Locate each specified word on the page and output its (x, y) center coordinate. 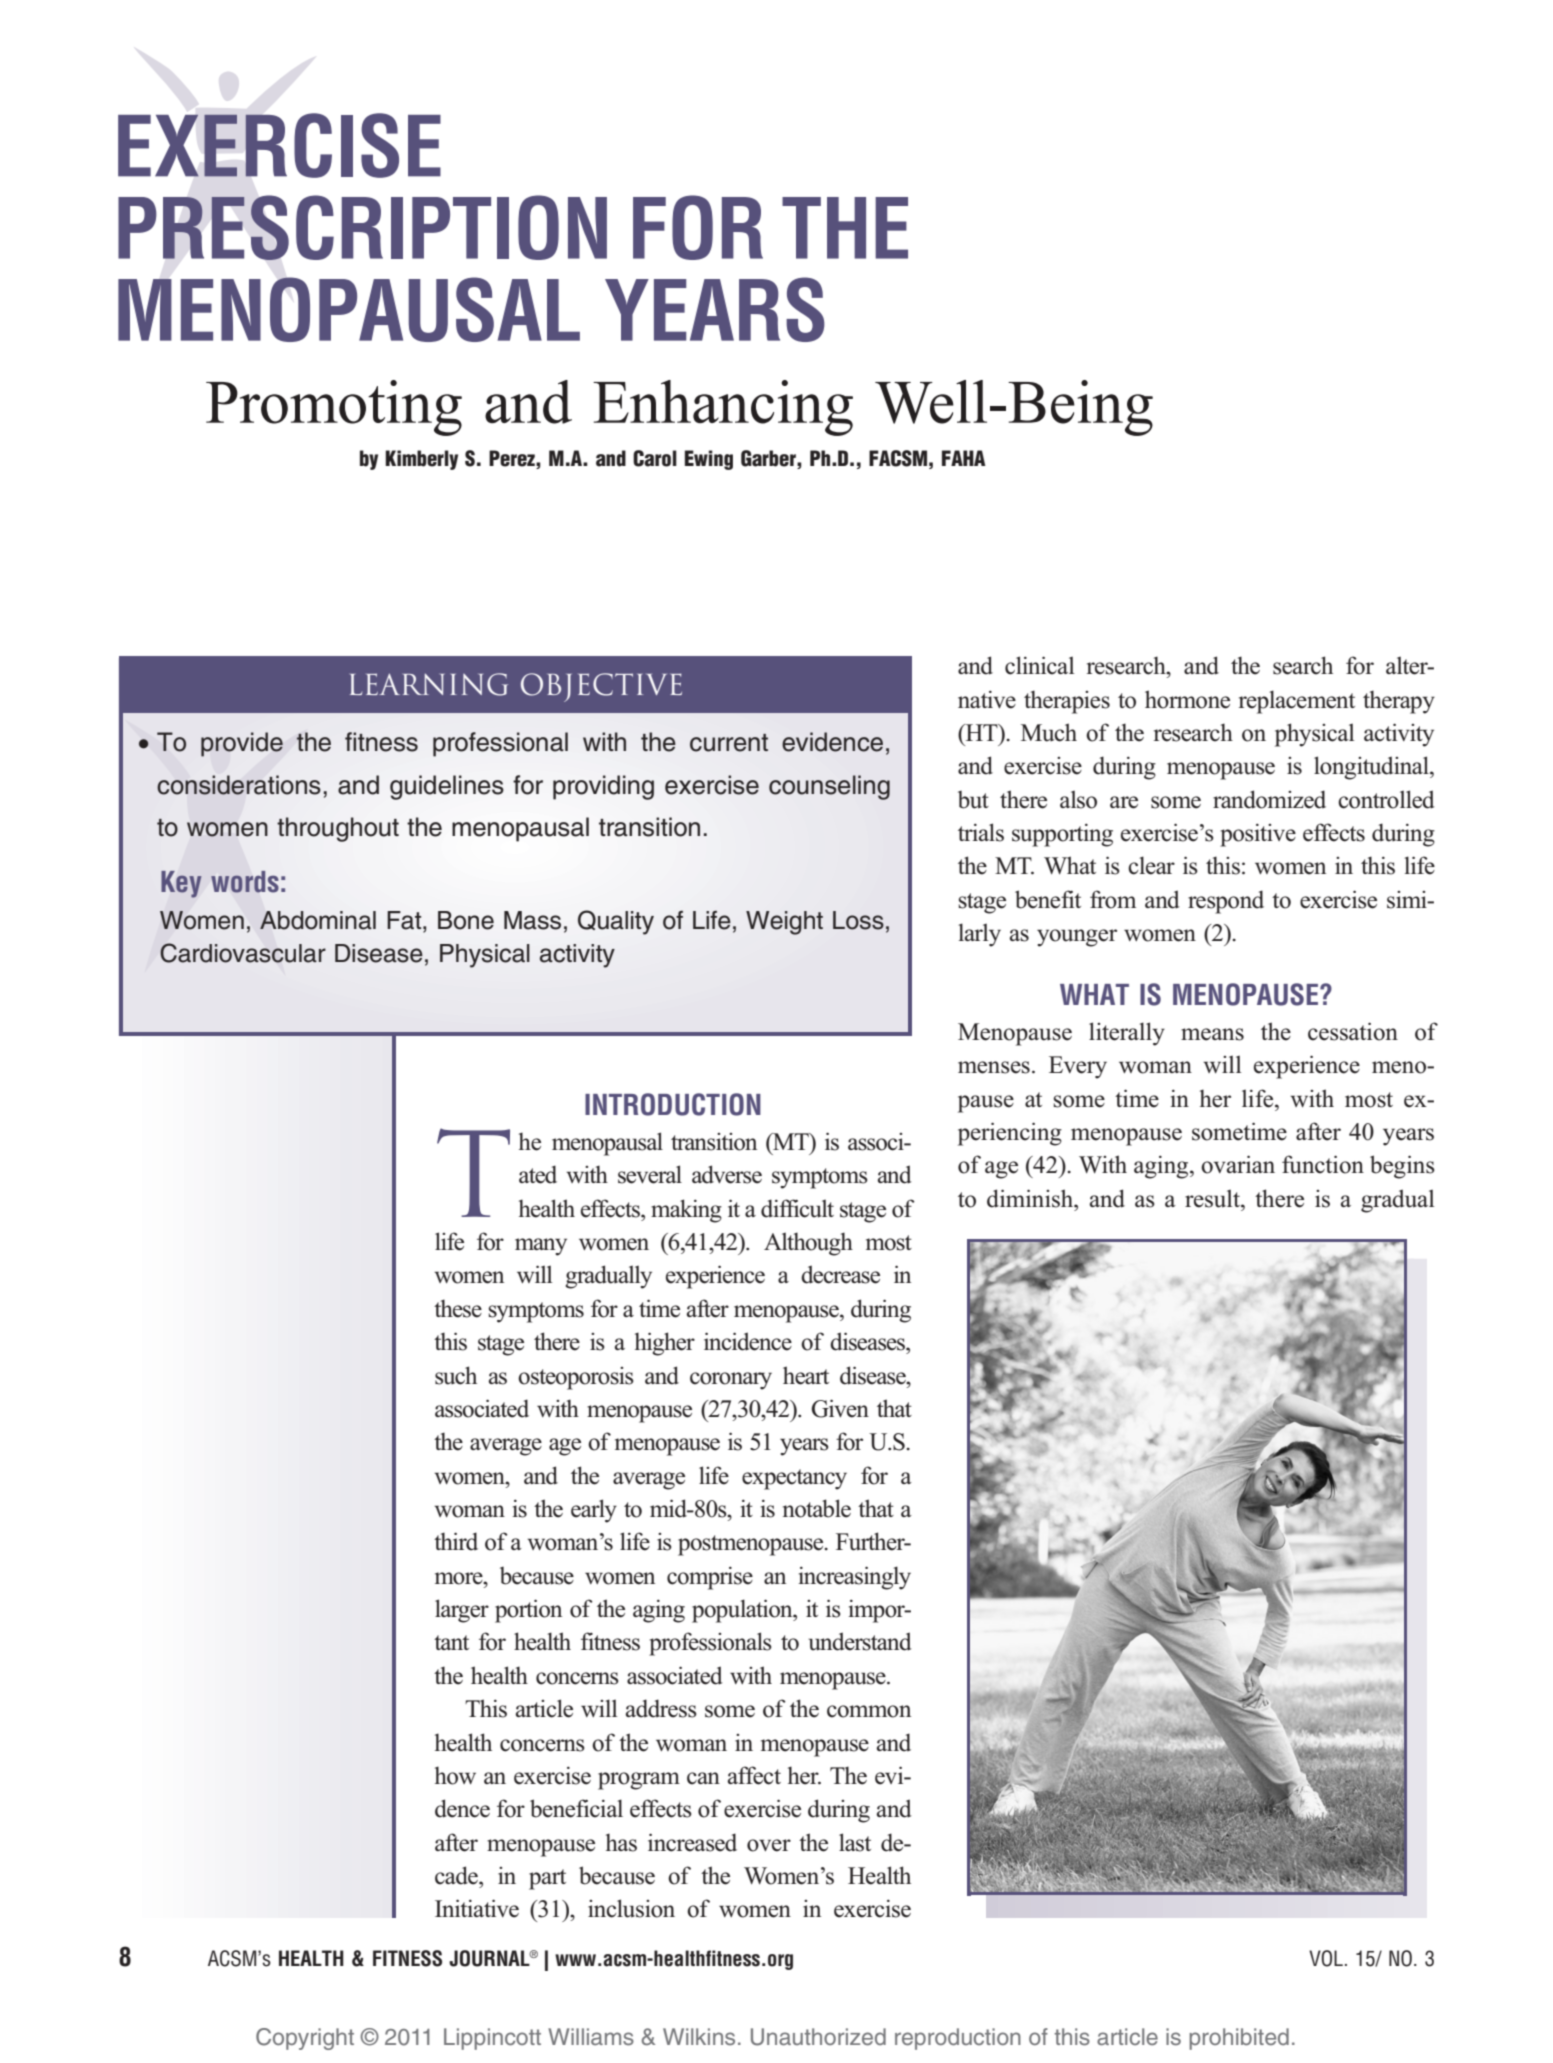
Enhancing (723, 408)
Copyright (305, 2039)
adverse (727, 1174)
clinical (1040, 665)
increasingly (854, 1578)
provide (242, 744)
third (456, 1541)
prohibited (1239, 2039)
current (729, 743)
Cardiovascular (243, 953)
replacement (1297, 702)
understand (860, 1641)
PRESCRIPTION (362, 227)
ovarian (1238, 1164)
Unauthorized (818, 2037)
